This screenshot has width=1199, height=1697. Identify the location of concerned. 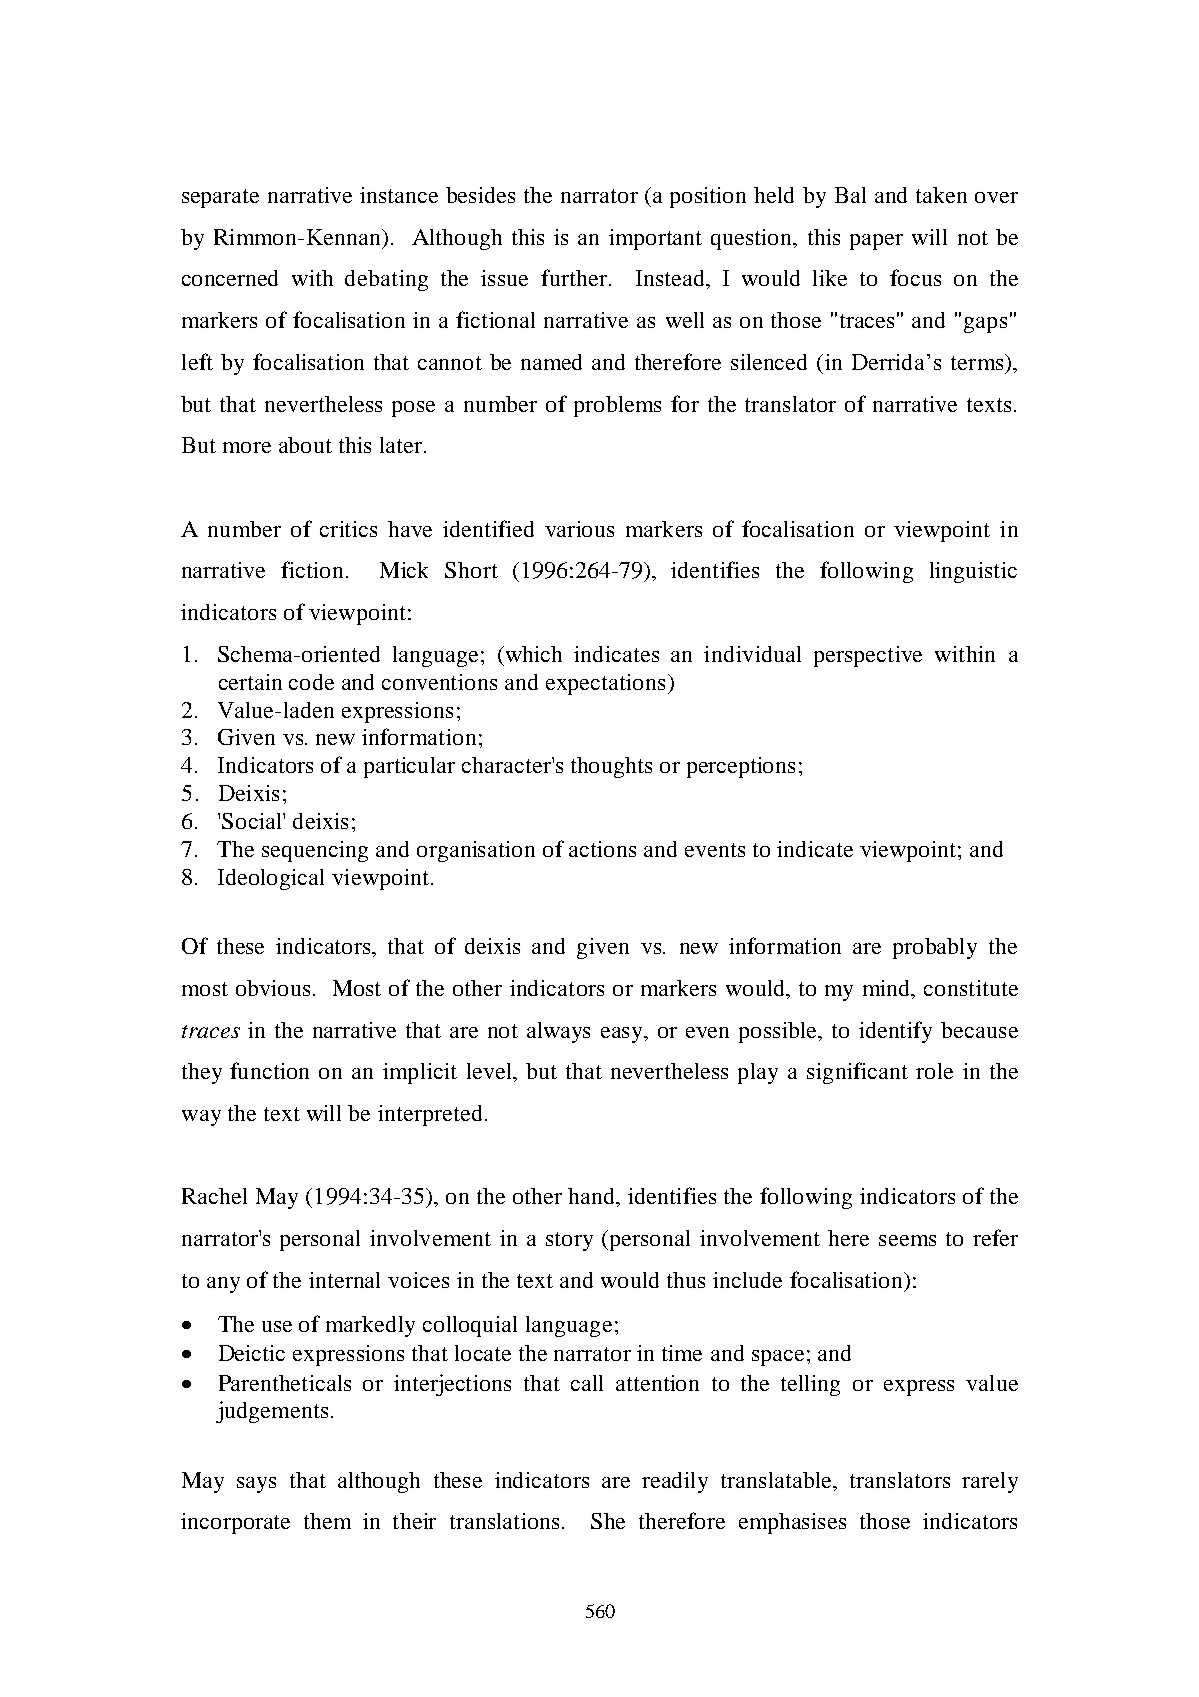
(230, 278).
